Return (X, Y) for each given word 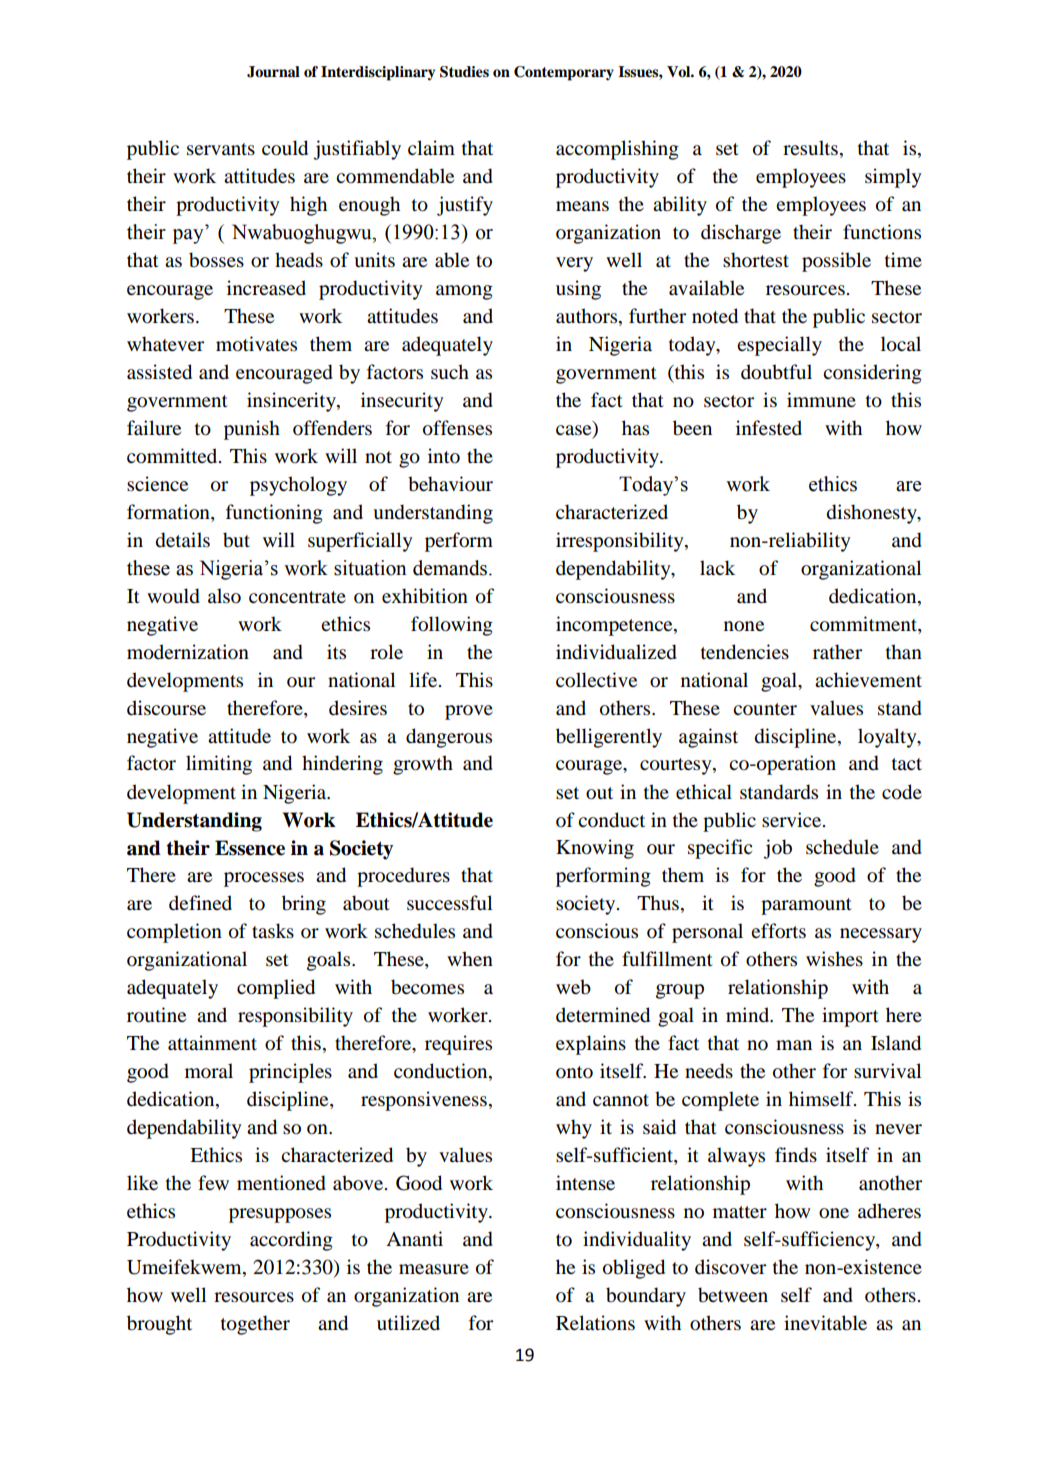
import (850, 1017)
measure (434, 1269)
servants (221, 149)
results (810, 148)
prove (469, 712)
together (255, 1325)
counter (765, 709)
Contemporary (564, 73)
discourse (166, 708)
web (573, 987)
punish (252, 430)
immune (821, 400)
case (575, 431)
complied (276, 989)
